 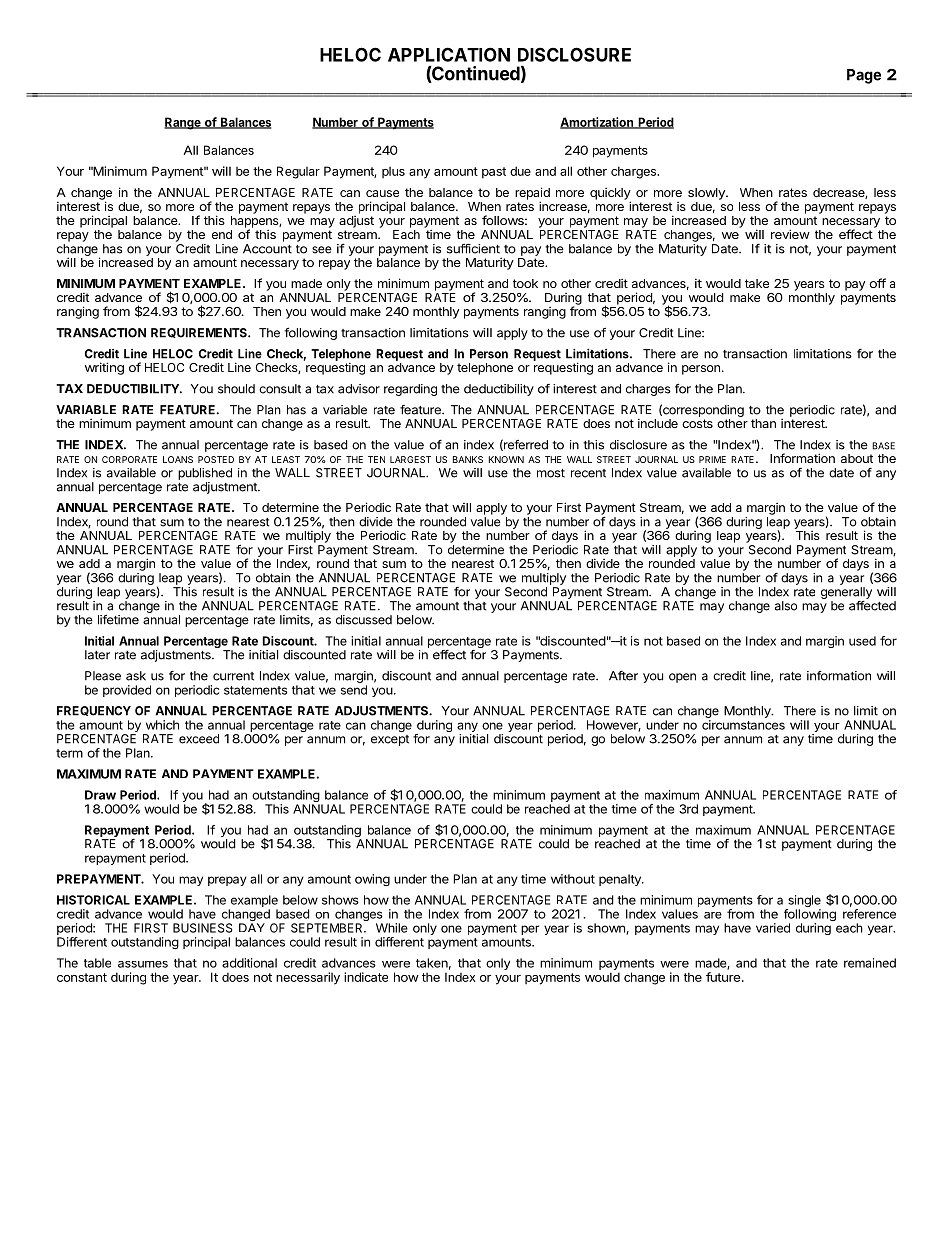 I want to click on later, so click(x=97, y=655).
